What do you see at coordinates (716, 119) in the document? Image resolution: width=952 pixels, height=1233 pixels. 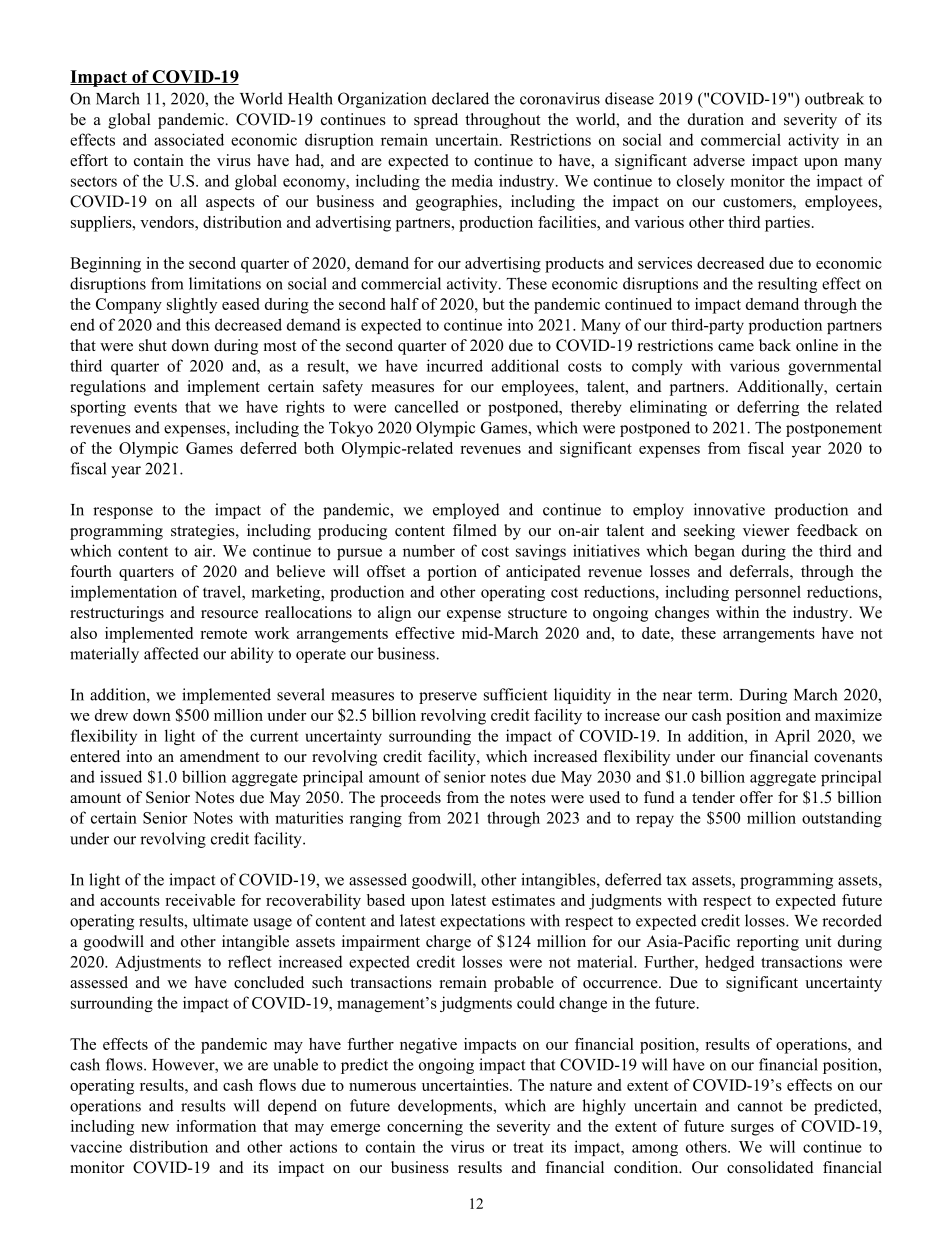 I see `duration` at bounding box center [716, 119].
